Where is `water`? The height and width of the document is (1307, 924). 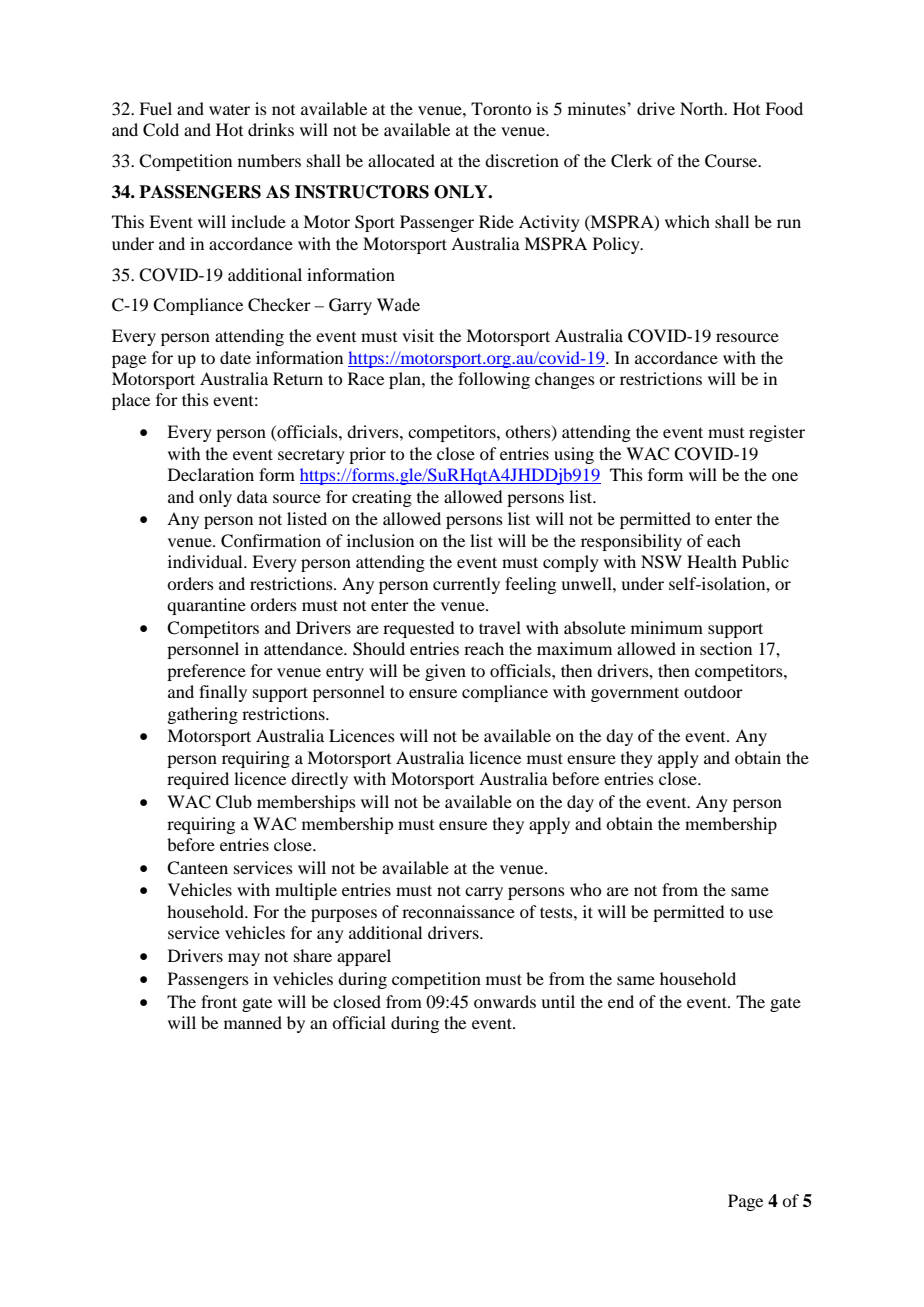
water is located at coordinates (229, 110).
